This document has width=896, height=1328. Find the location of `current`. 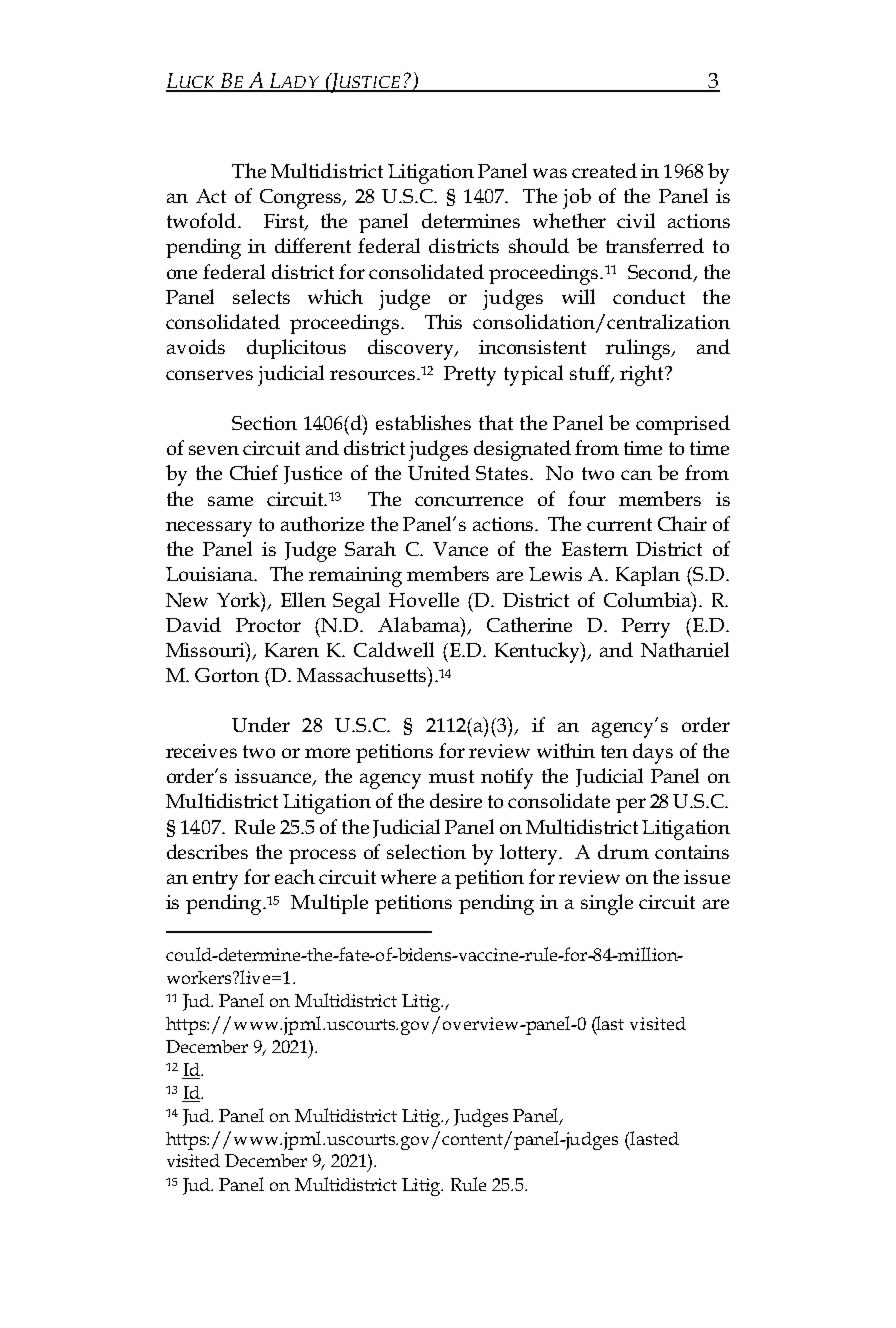

current is located at coordinates (619, 524).
